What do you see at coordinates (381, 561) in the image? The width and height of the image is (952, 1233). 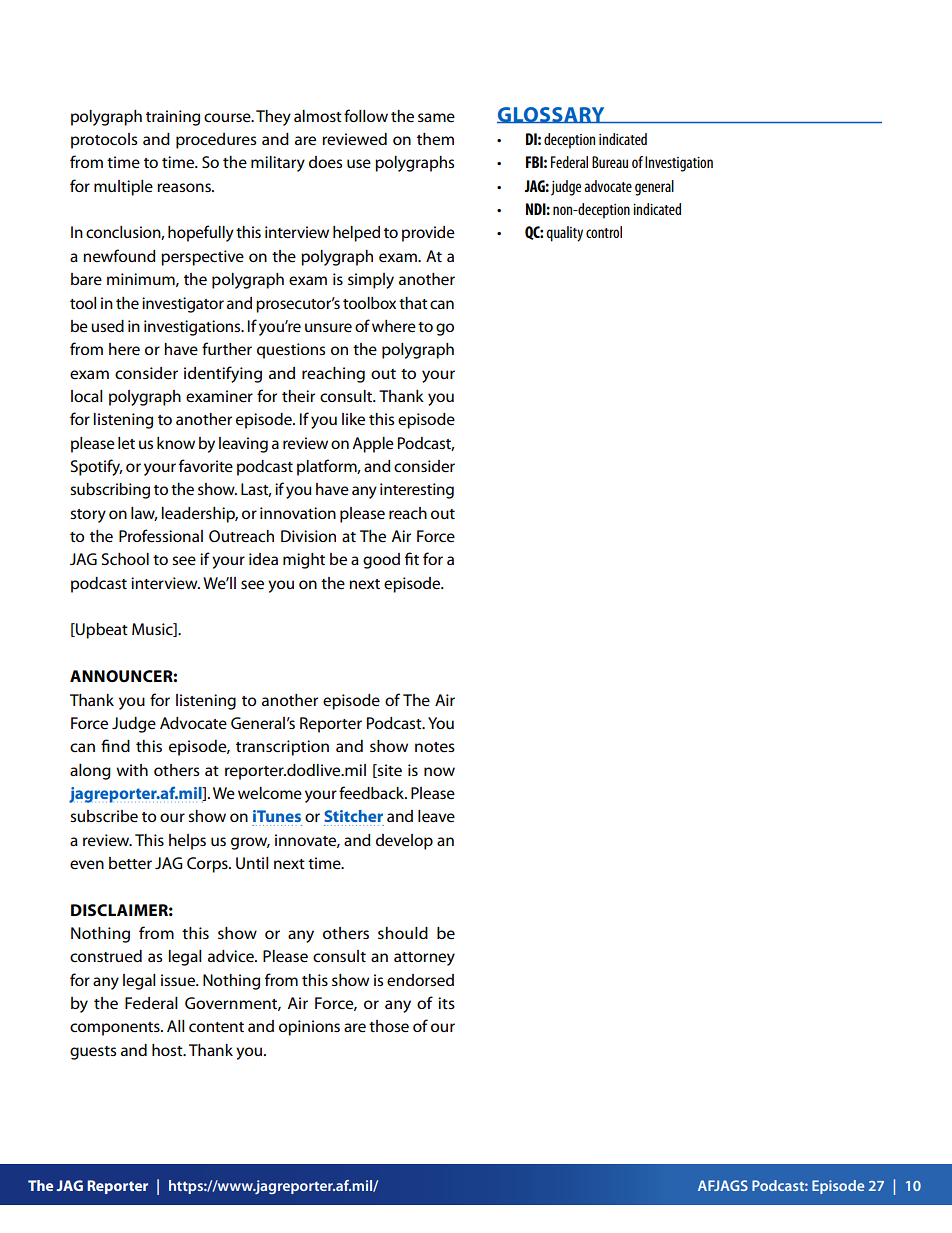 I see `good` at bounding box center [381, 561].
